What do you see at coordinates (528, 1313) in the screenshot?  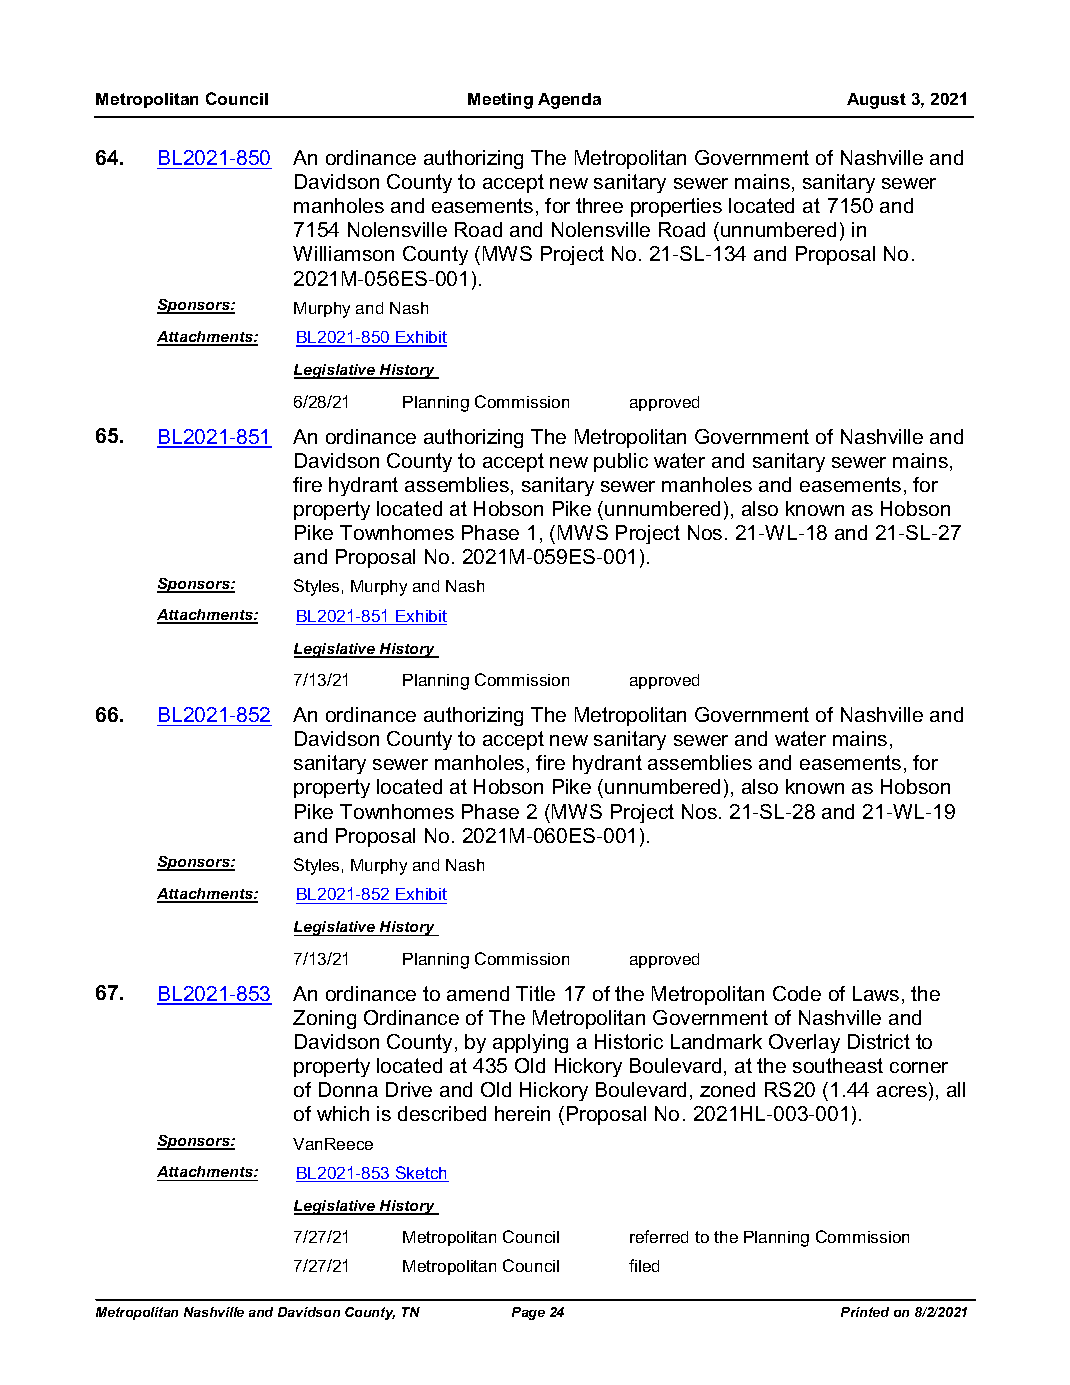 I see `Page` at bounding box center [528, 1313].
